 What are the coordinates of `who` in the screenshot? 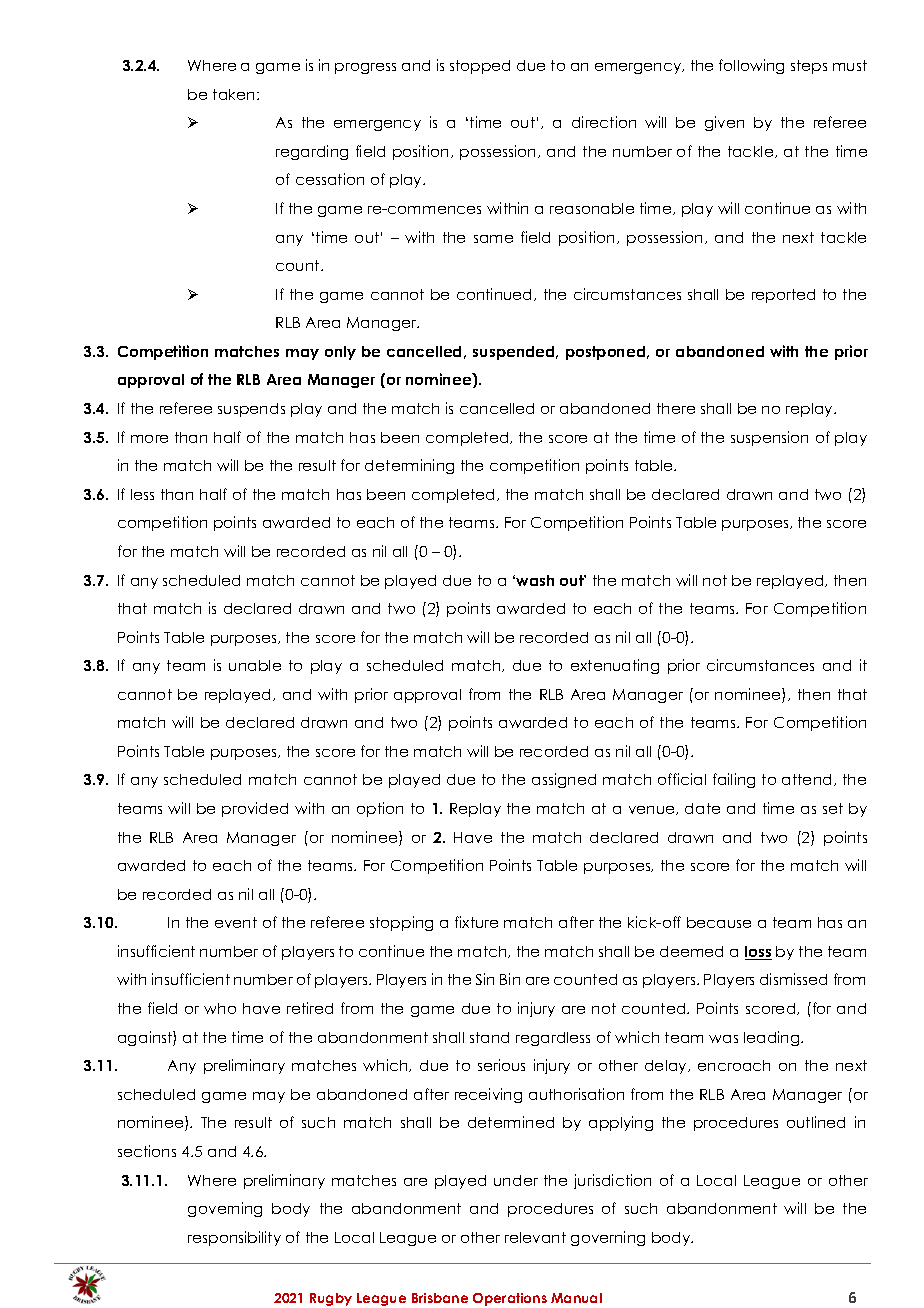 It's located at (220, 1008).
